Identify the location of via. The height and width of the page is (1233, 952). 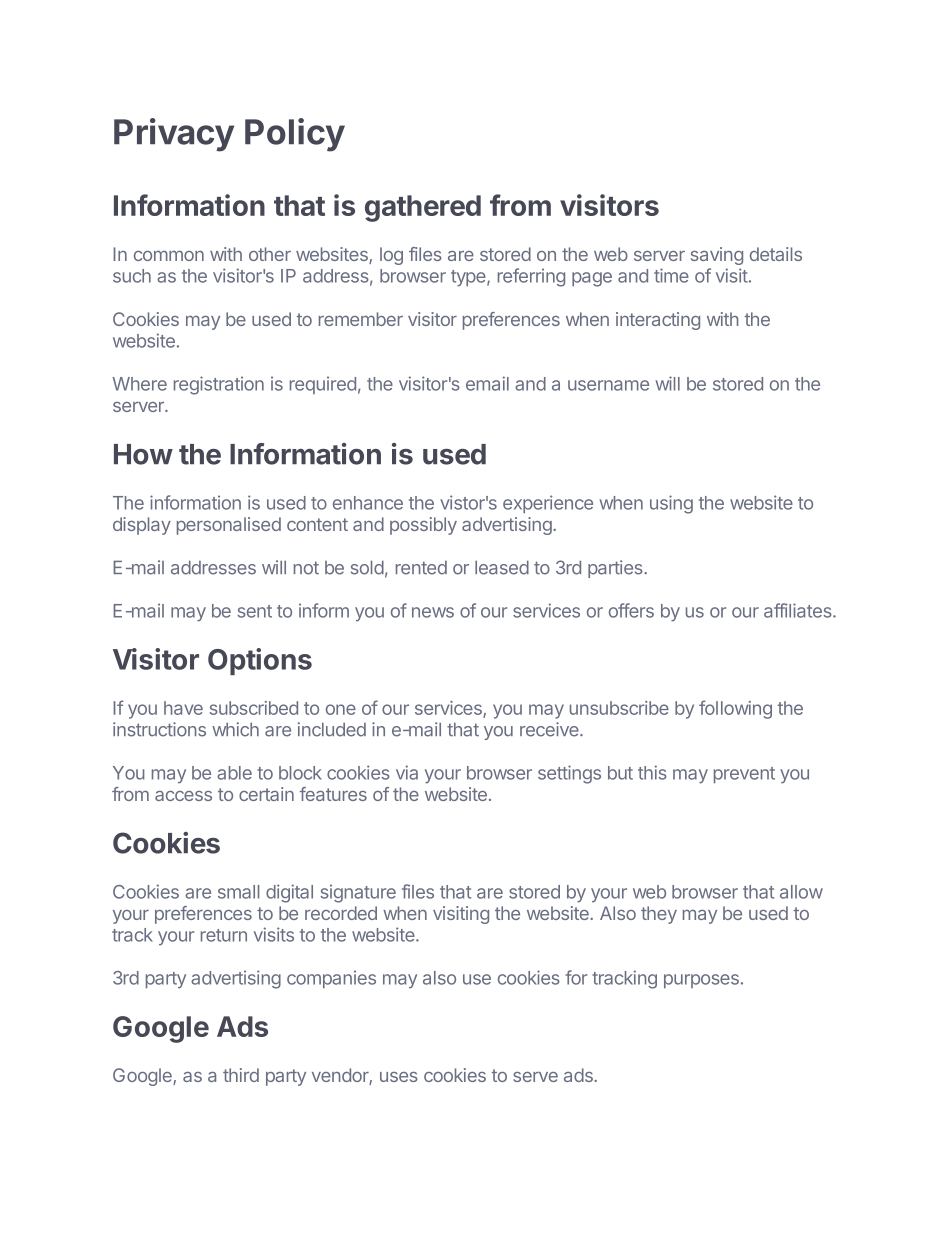
(407, 772).
